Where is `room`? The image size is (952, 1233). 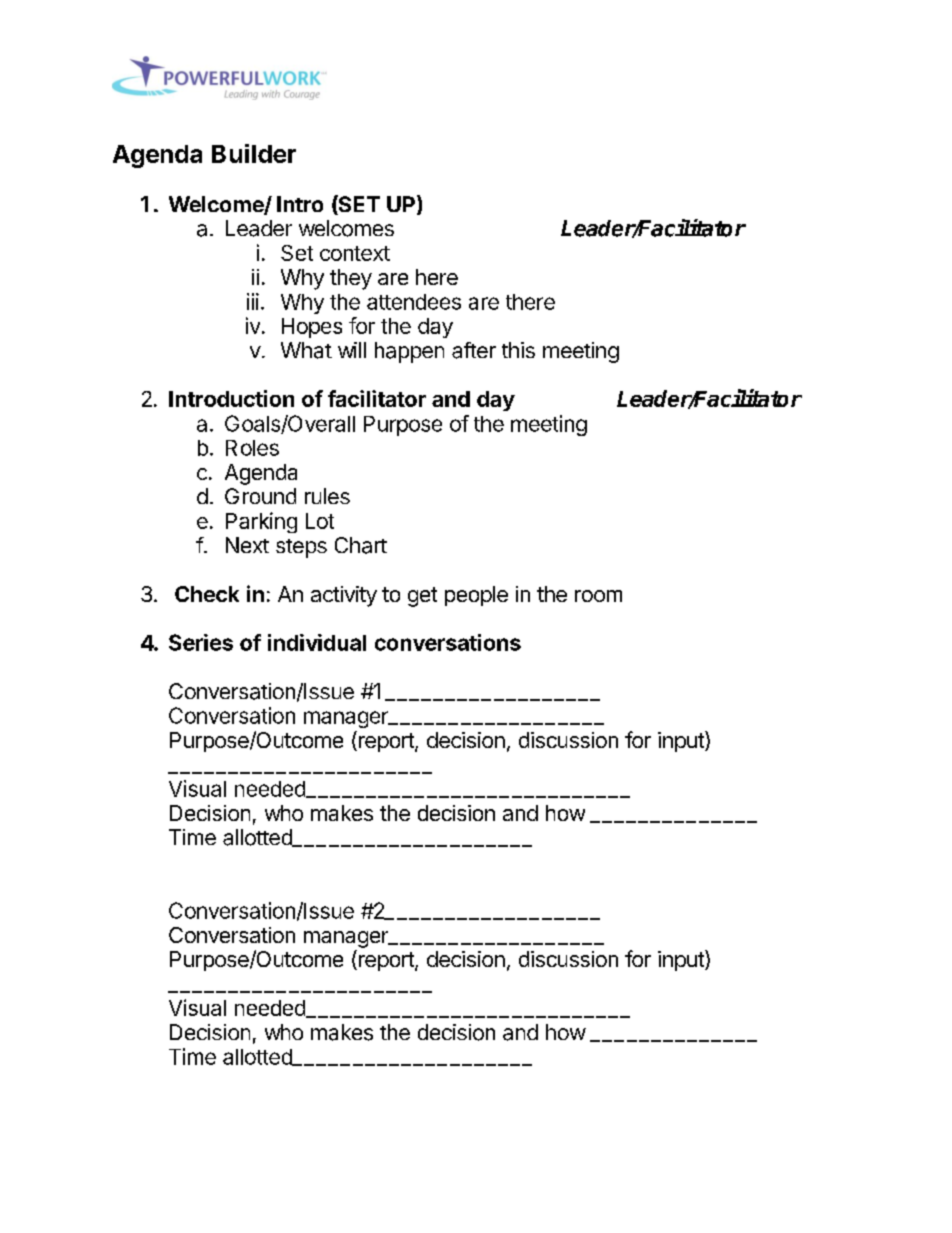
room is located at coordinates (598, 596).
